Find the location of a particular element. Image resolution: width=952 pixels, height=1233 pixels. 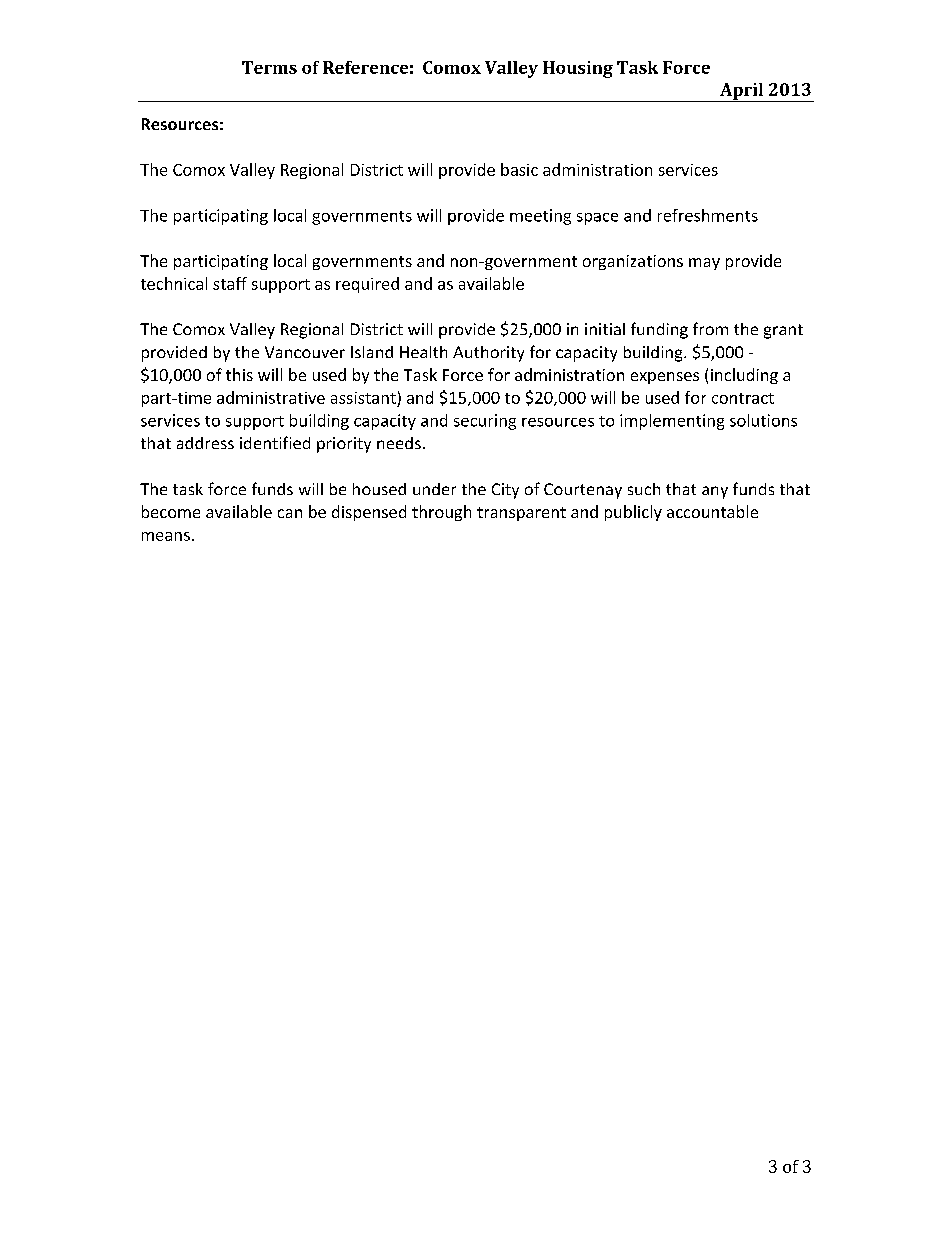

meeting is located at coordinates (540, 217).
